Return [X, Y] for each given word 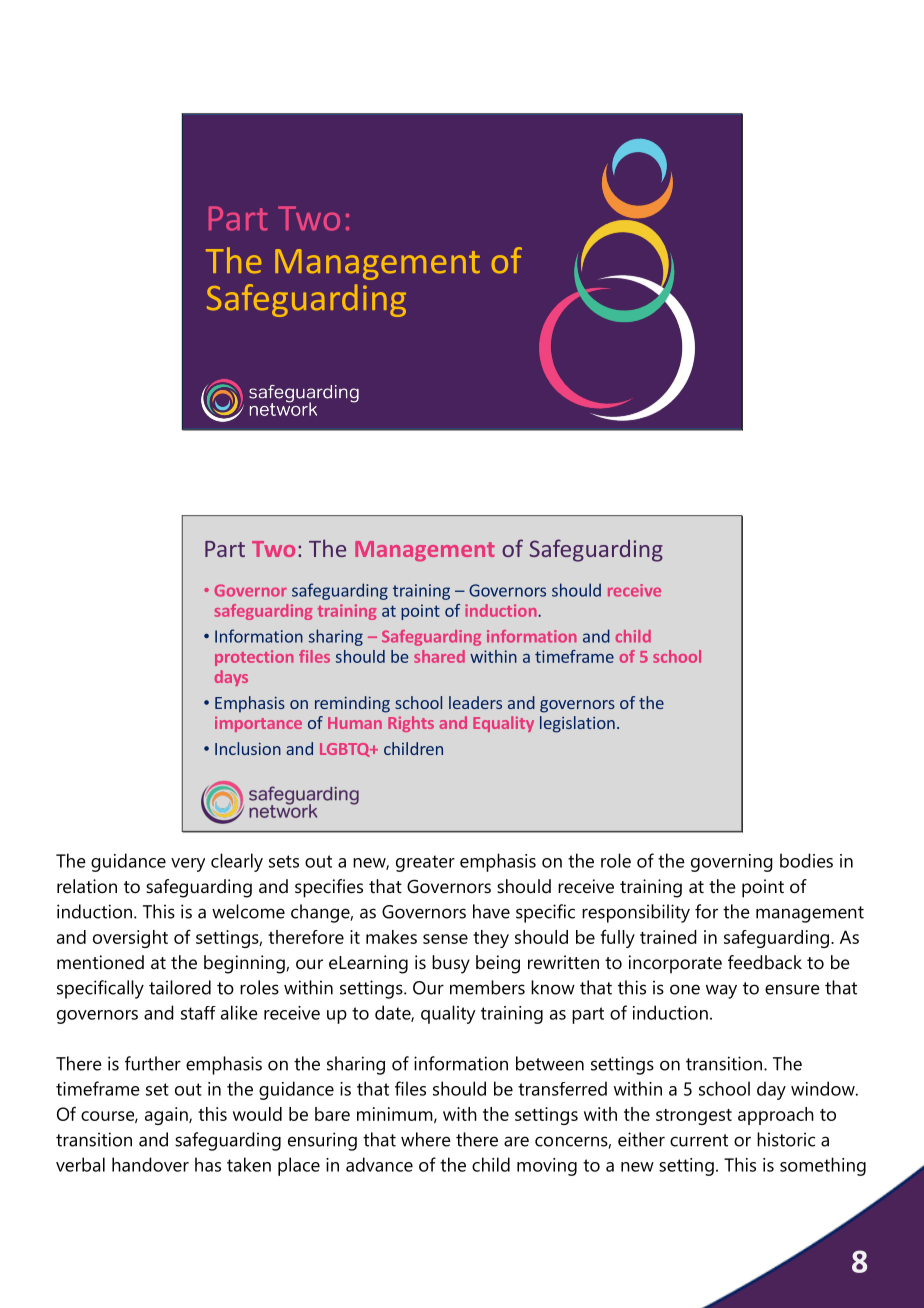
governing [732, 863]
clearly [237, 862]
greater [425, 863]
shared [439, 656]
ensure [792, 989]
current [699, 1140]
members [487, 987]
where [426, 1139]
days [231, 678]
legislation [577, 724]
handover [150, 1164]
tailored [180, 987]
